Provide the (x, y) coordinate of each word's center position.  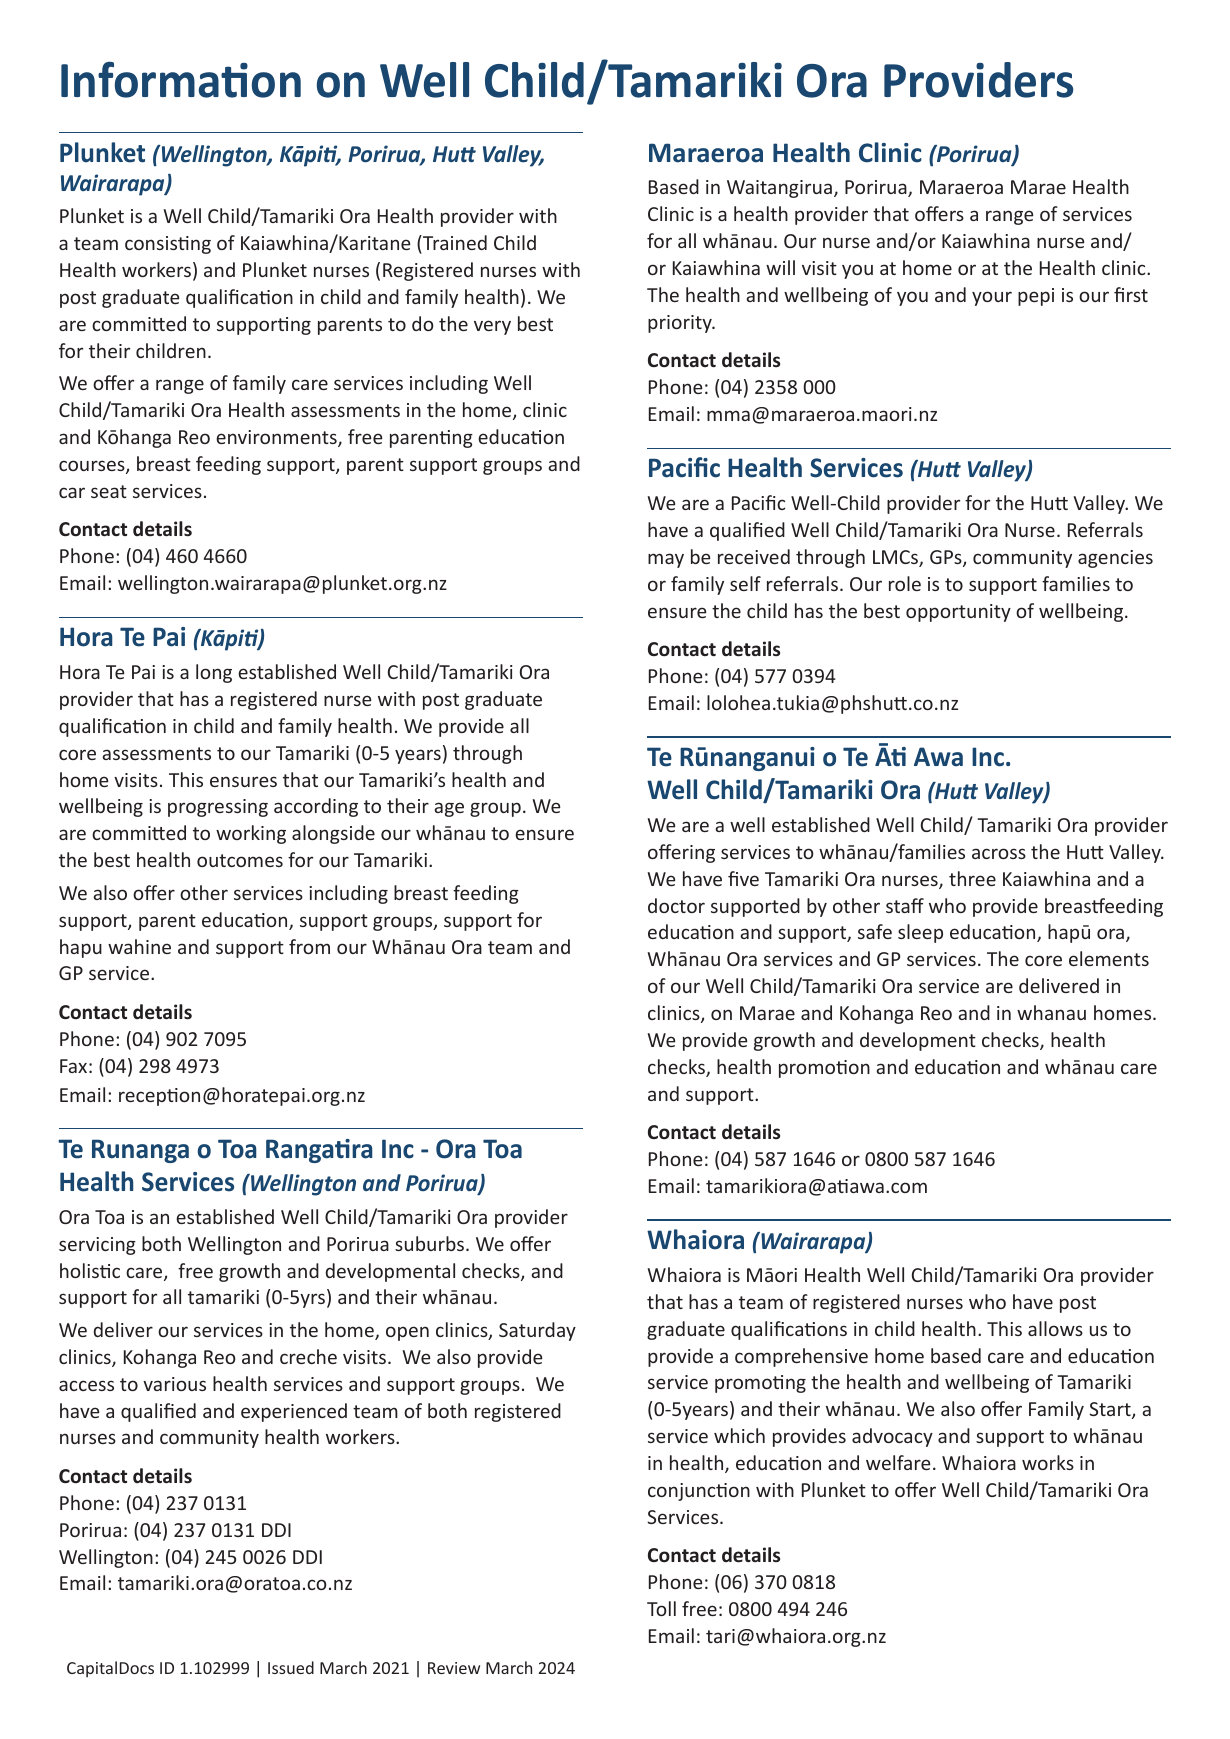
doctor (676, 905)
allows (1055, 1328)
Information (181, 79)
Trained (454, 242)
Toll (661, 1608)
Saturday (537, 1331)
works (1048, 1462)
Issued (291, 1667)
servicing (97, 1246)
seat (109, 491)
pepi (1036, 297)
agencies (1115, 559)
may (666, 560)
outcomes (240, 860)
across (999, 853)
